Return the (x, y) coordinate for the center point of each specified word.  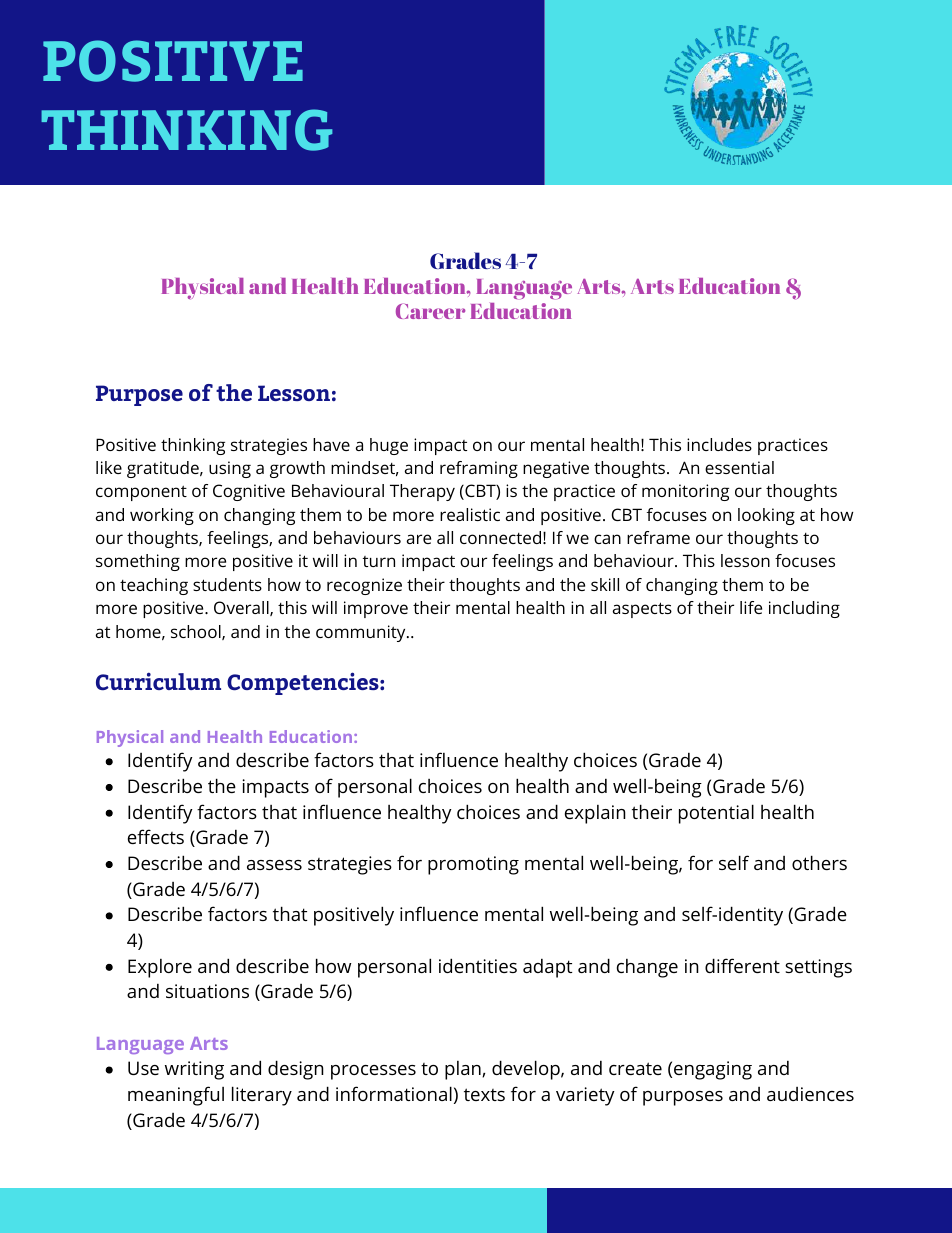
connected (500, 537)
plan (464, 1070)
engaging (713, 1070)
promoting (473, 865)
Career (430, 311)
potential (716, 814)
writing (194, 1070)
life (751, 607)
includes (719, 444)
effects (156, 836)
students (227, 584)
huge (389, 446)
